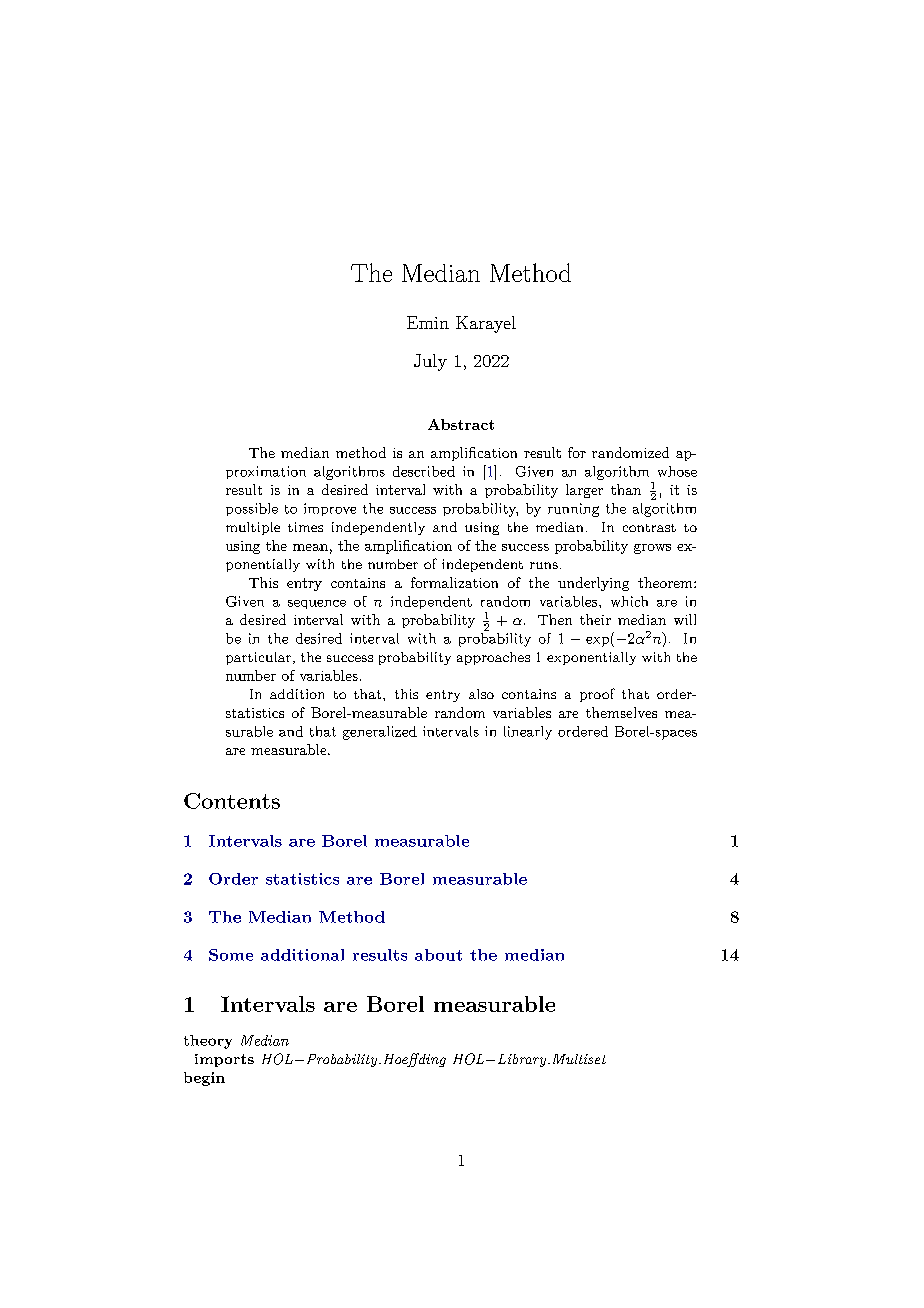 The width and height of the screenshot is (924, 1308). What do you see at coordinates (428, 322) in the screenshot?
I see `Emin` at bounding box center [428, 322].
